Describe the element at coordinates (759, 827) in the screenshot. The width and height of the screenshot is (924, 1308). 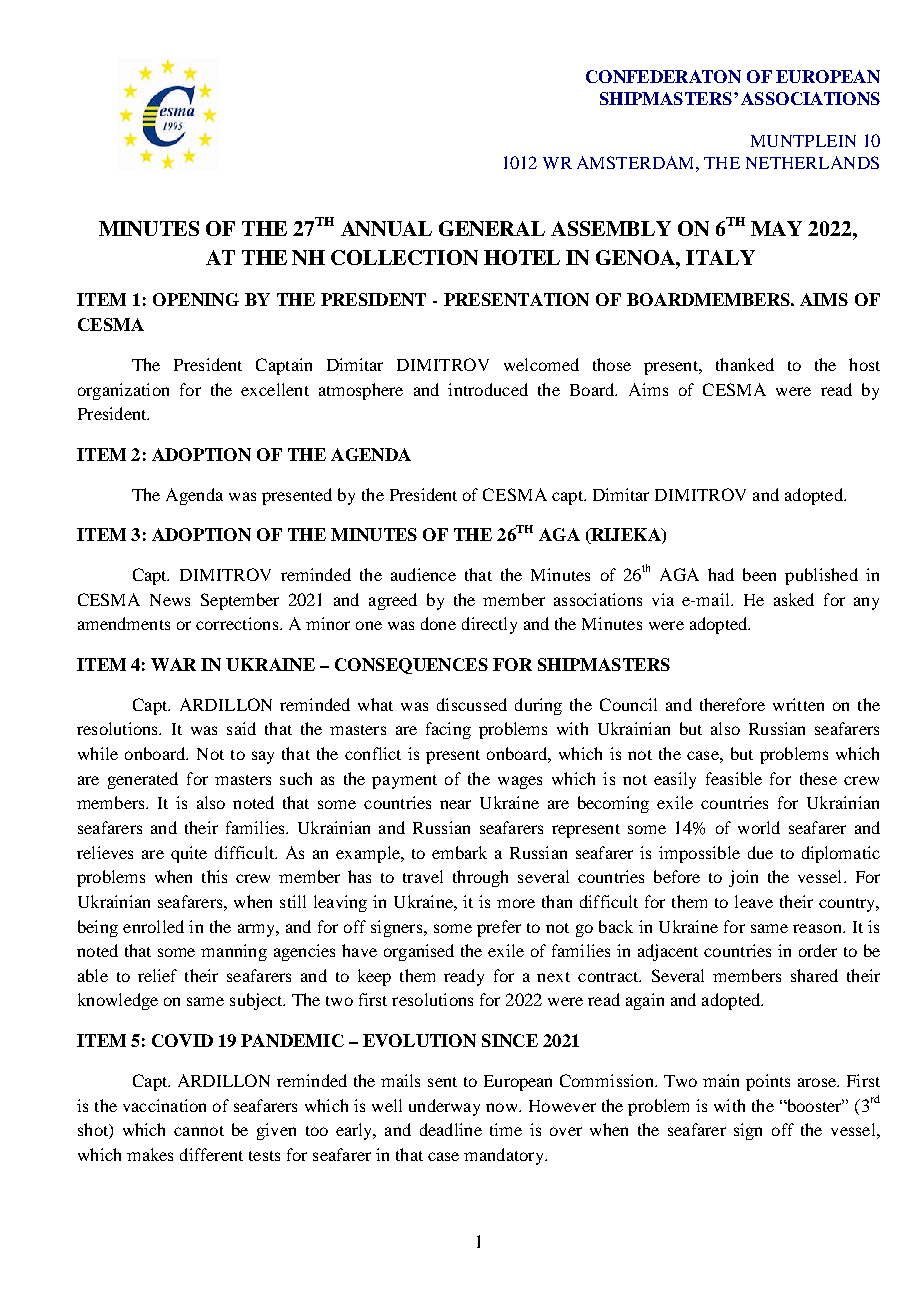
I see `world` at that location.
